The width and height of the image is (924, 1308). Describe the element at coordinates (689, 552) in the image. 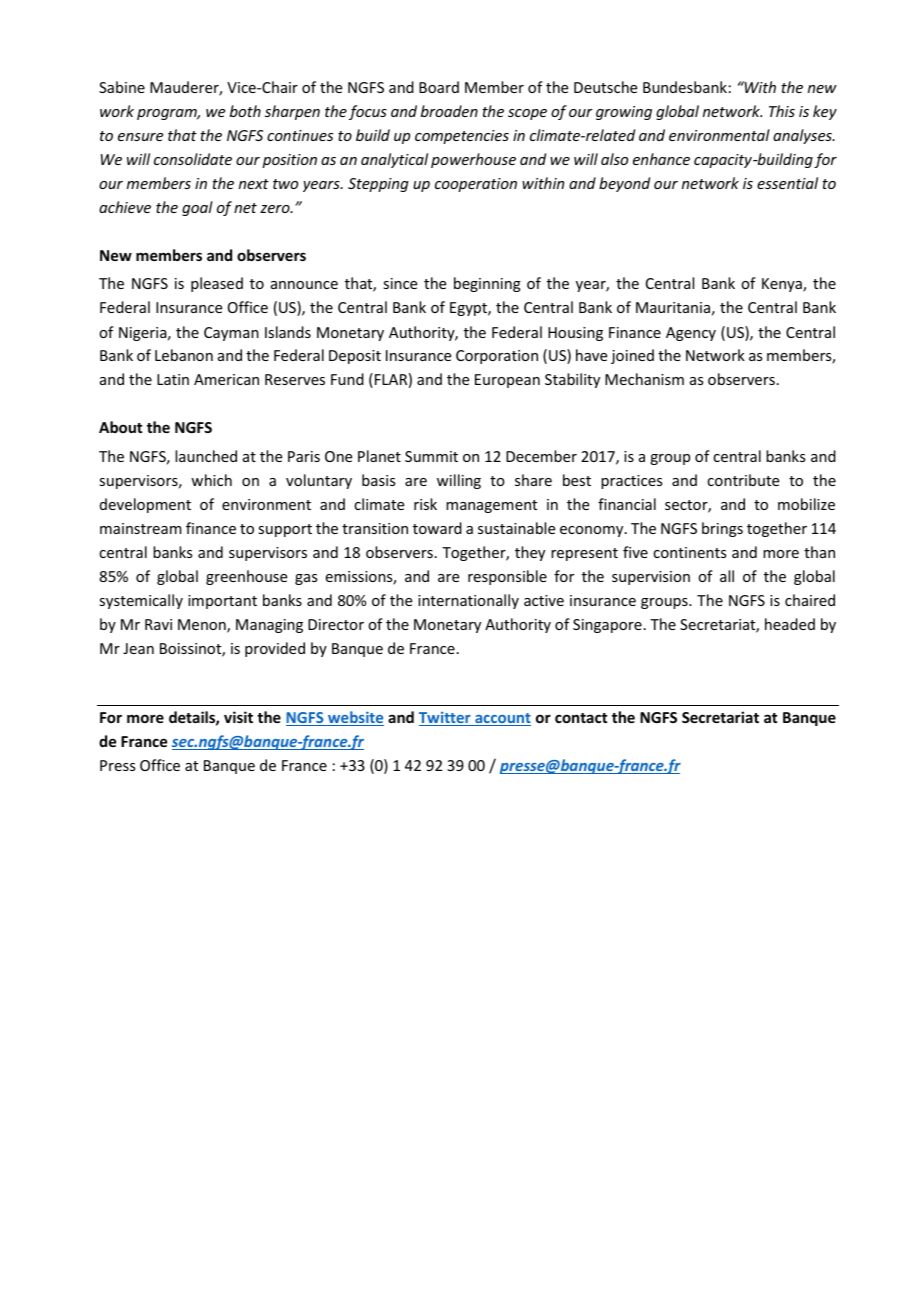

I see `continents` at that location.
